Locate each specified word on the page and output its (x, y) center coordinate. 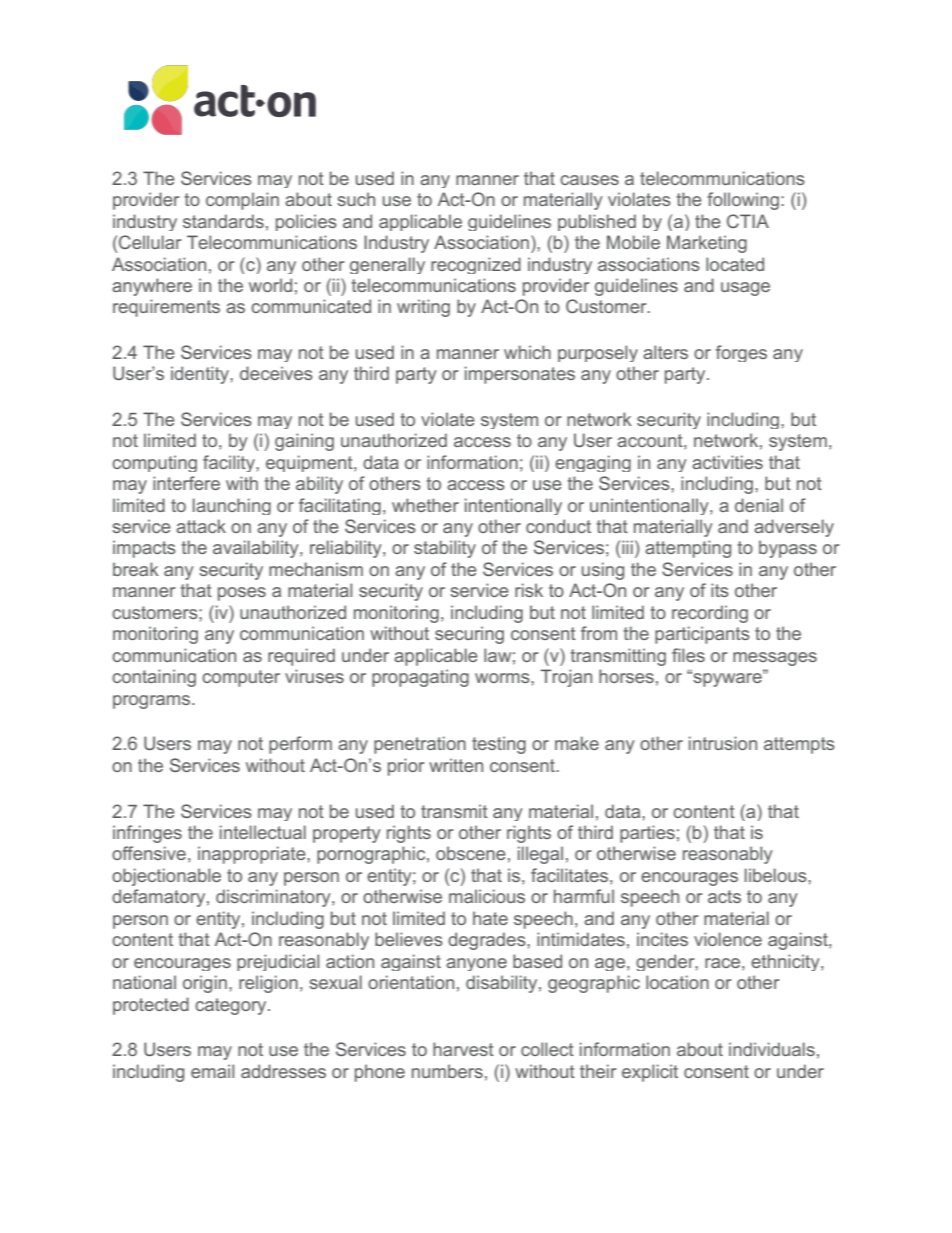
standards (223, 221)
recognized (476, 265)
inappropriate (253, 855)
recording (710, 614)
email (212, 1071)
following (743, 201)
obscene (471, 853)
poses (242, 594)
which (527, 352)
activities (727, 462)
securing (469, 635)
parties (647, 834)
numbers (447, 1071)
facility (230, 463)
